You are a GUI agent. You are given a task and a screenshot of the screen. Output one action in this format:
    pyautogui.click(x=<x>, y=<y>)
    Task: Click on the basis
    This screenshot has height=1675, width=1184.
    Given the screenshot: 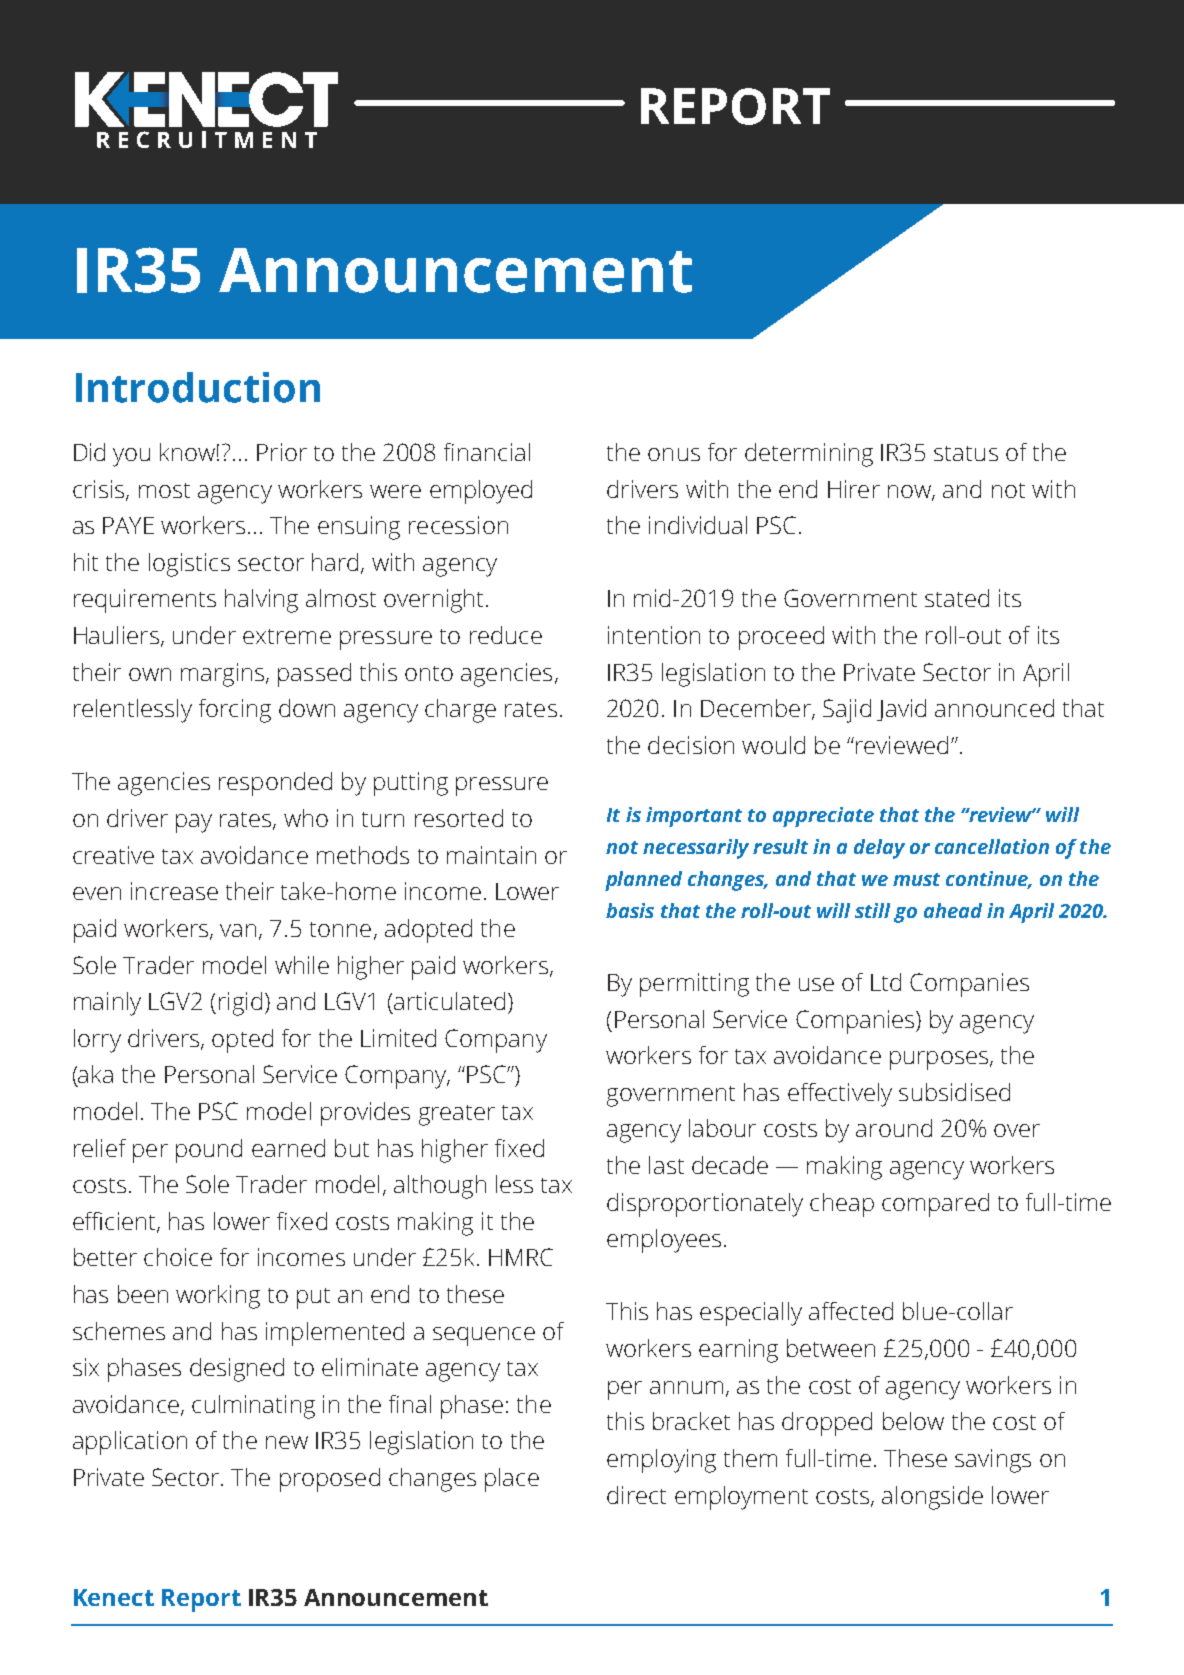 What is the action you would take?
    pyautogui.click(x=630, y=910)
